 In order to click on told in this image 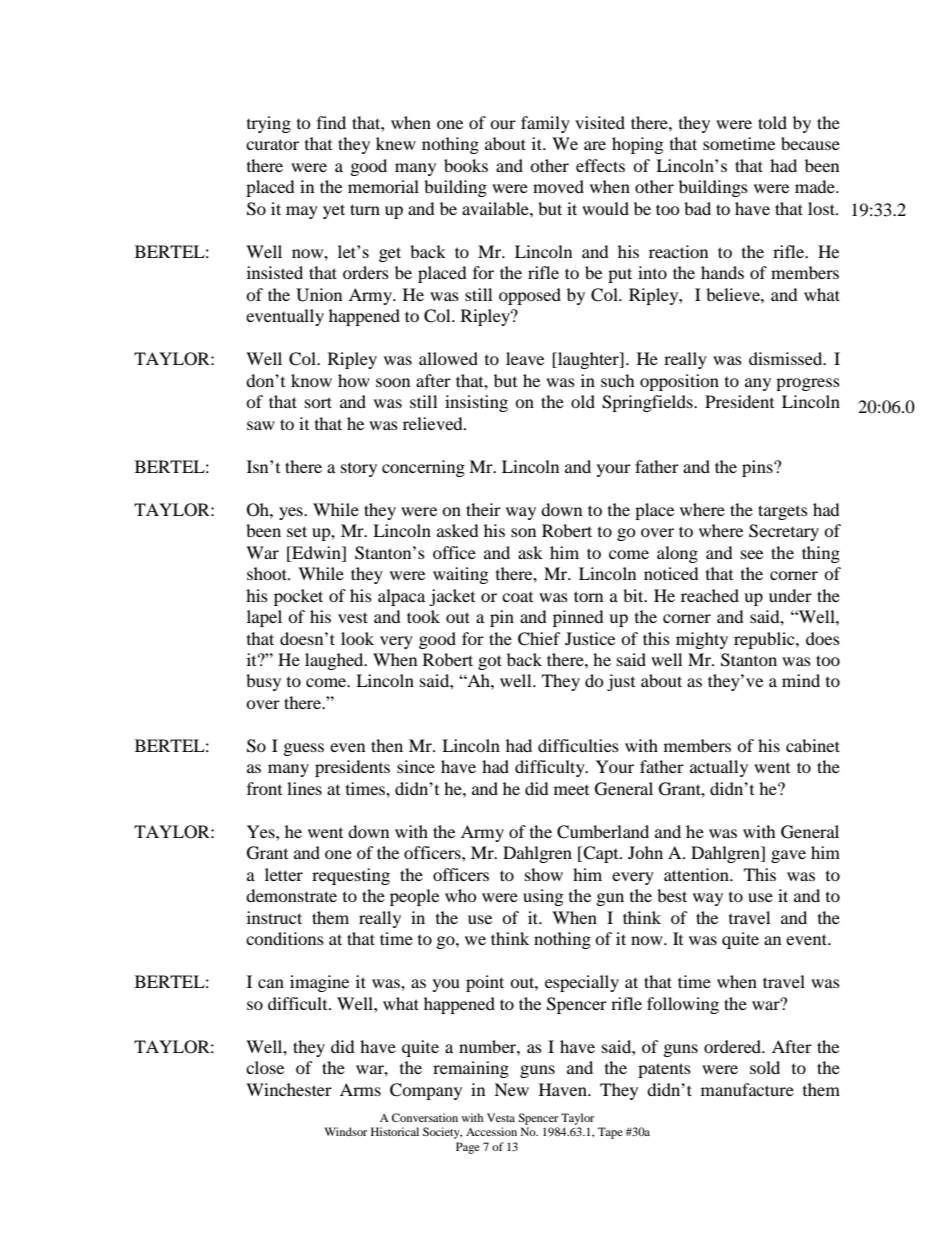, I will do `click(772, 122)`.
